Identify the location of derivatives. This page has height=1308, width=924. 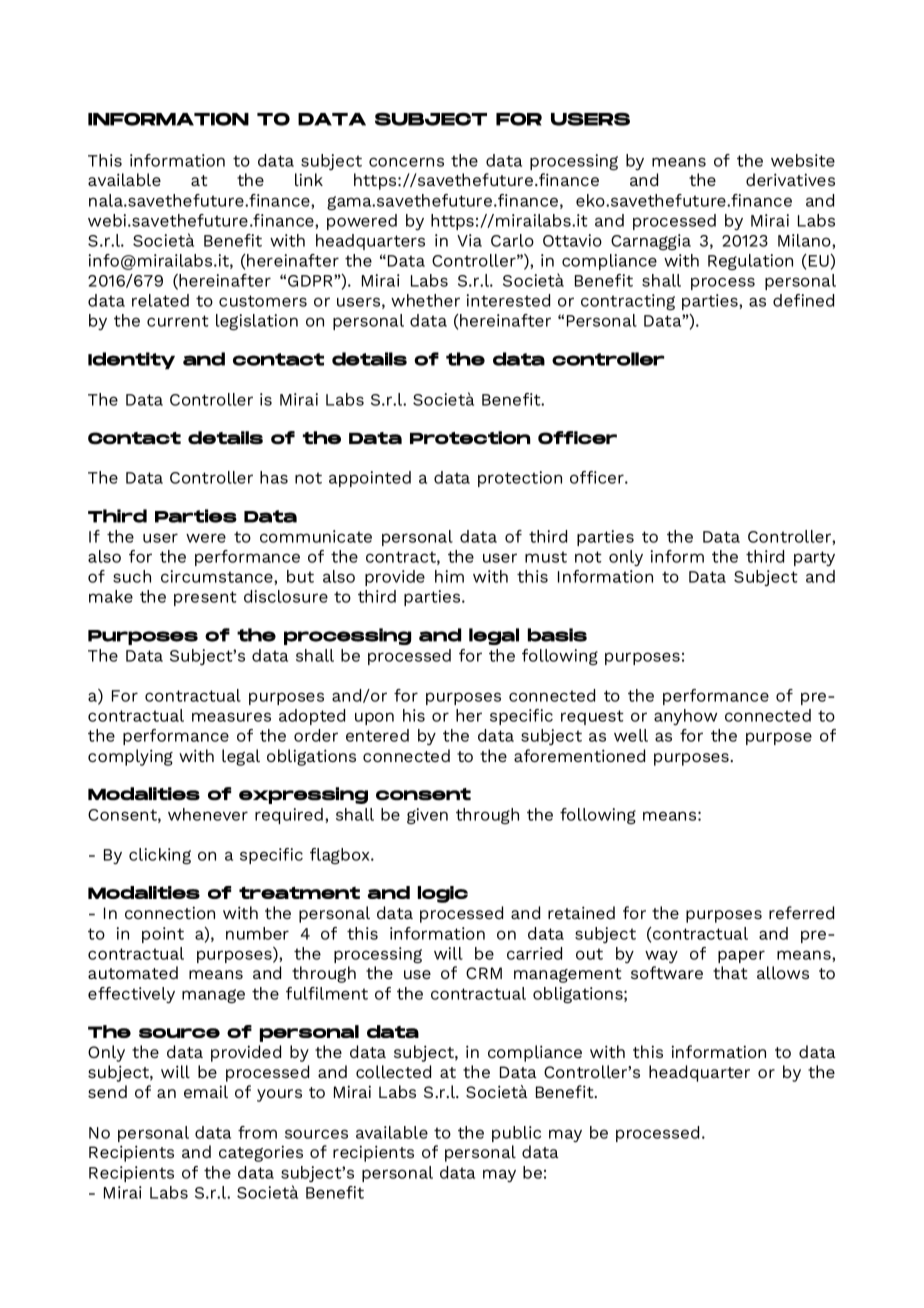
(790, 179).
